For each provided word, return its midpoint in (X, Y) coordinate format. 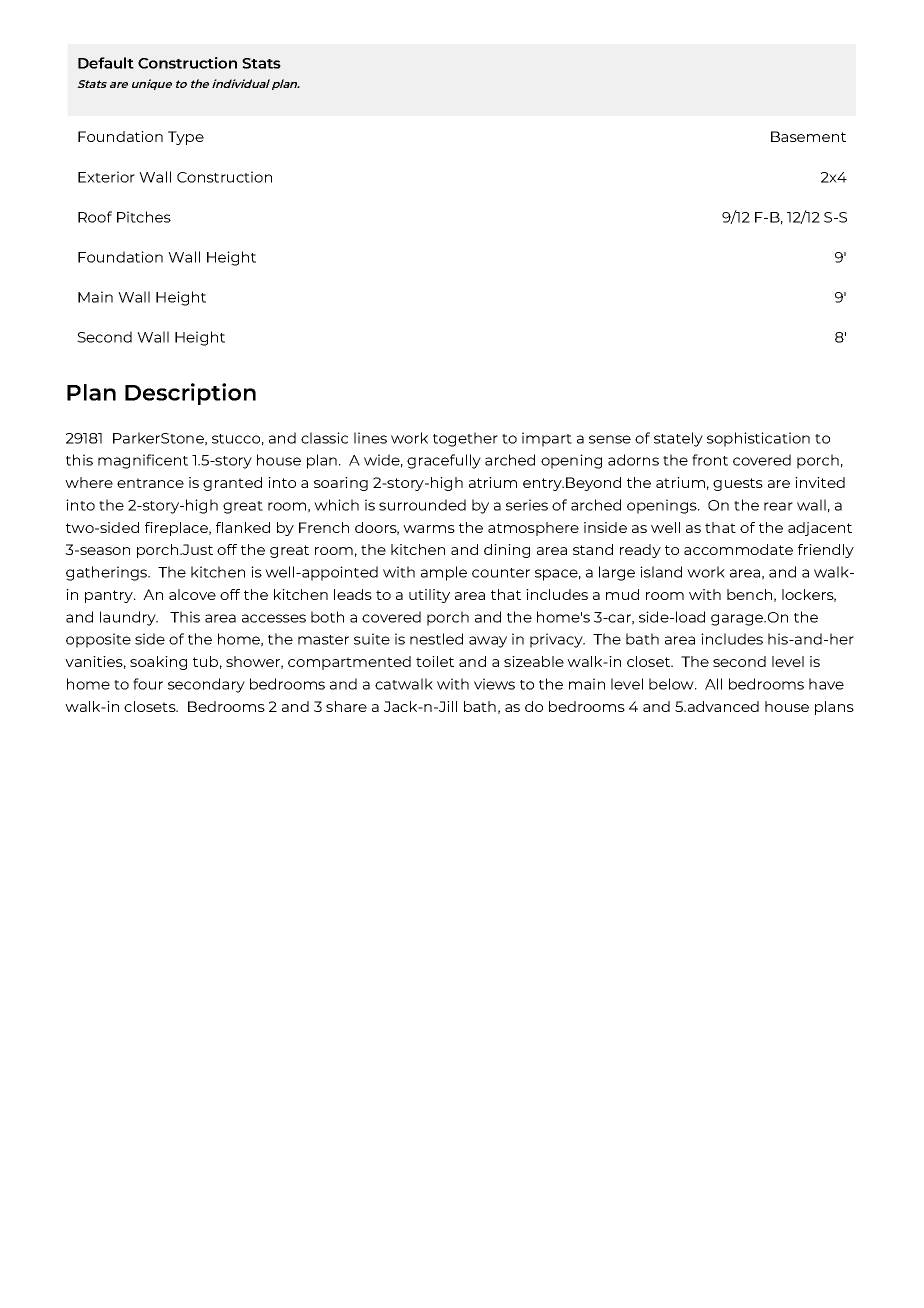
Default (106, 63)
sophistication (758, 439)
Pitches (144, 217)
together (465, 439)
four (148, 684)
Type (186, 138)
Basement (808, 136)
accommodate (738, 549)
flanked (243, 527)
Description (190, 394)
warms (429, 529)
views (494, 684)
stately (678, 439)
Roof (95, 217)
